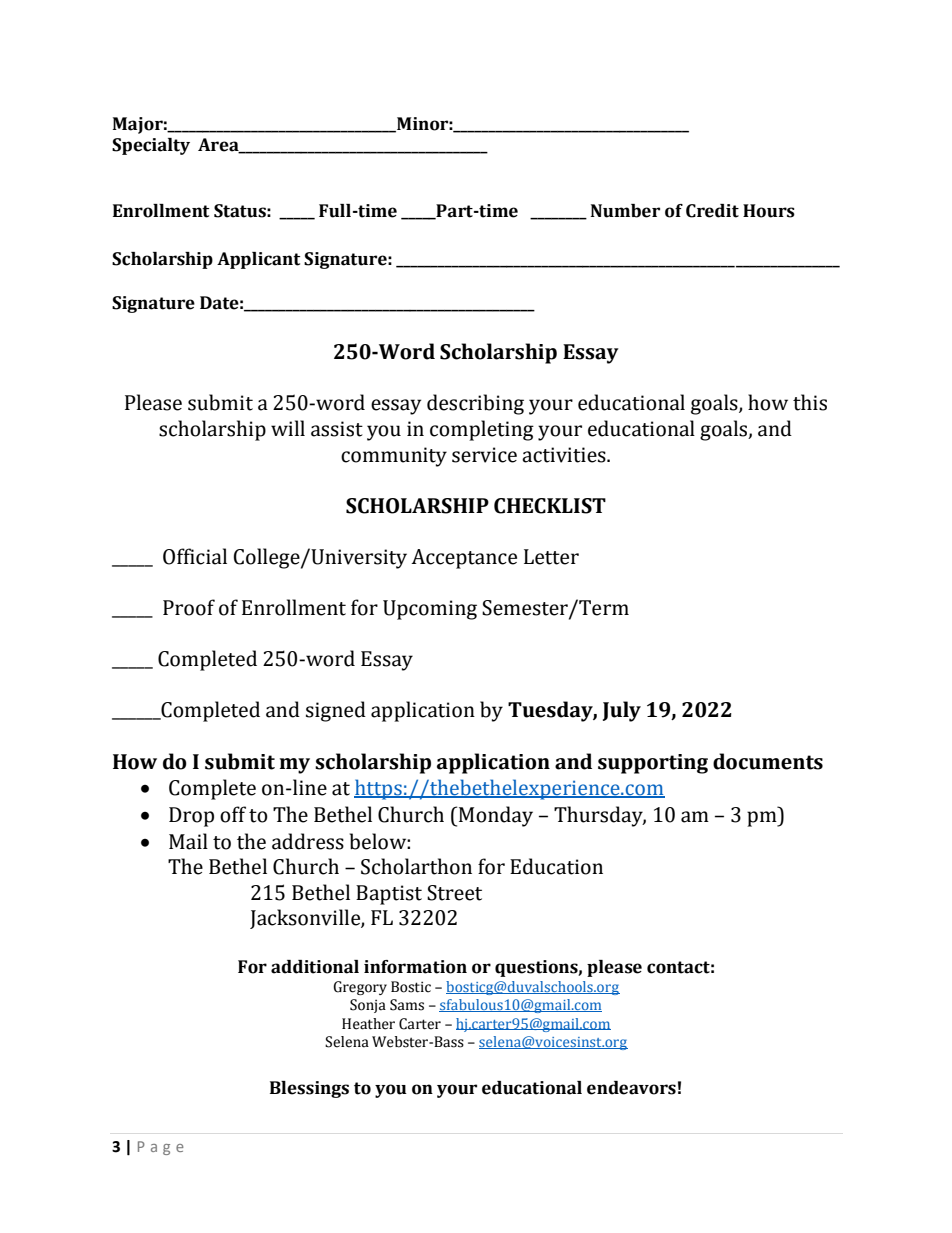  Describe the element at coordinates (712, 211) in the screenshot. I see `Credit` at that location.
